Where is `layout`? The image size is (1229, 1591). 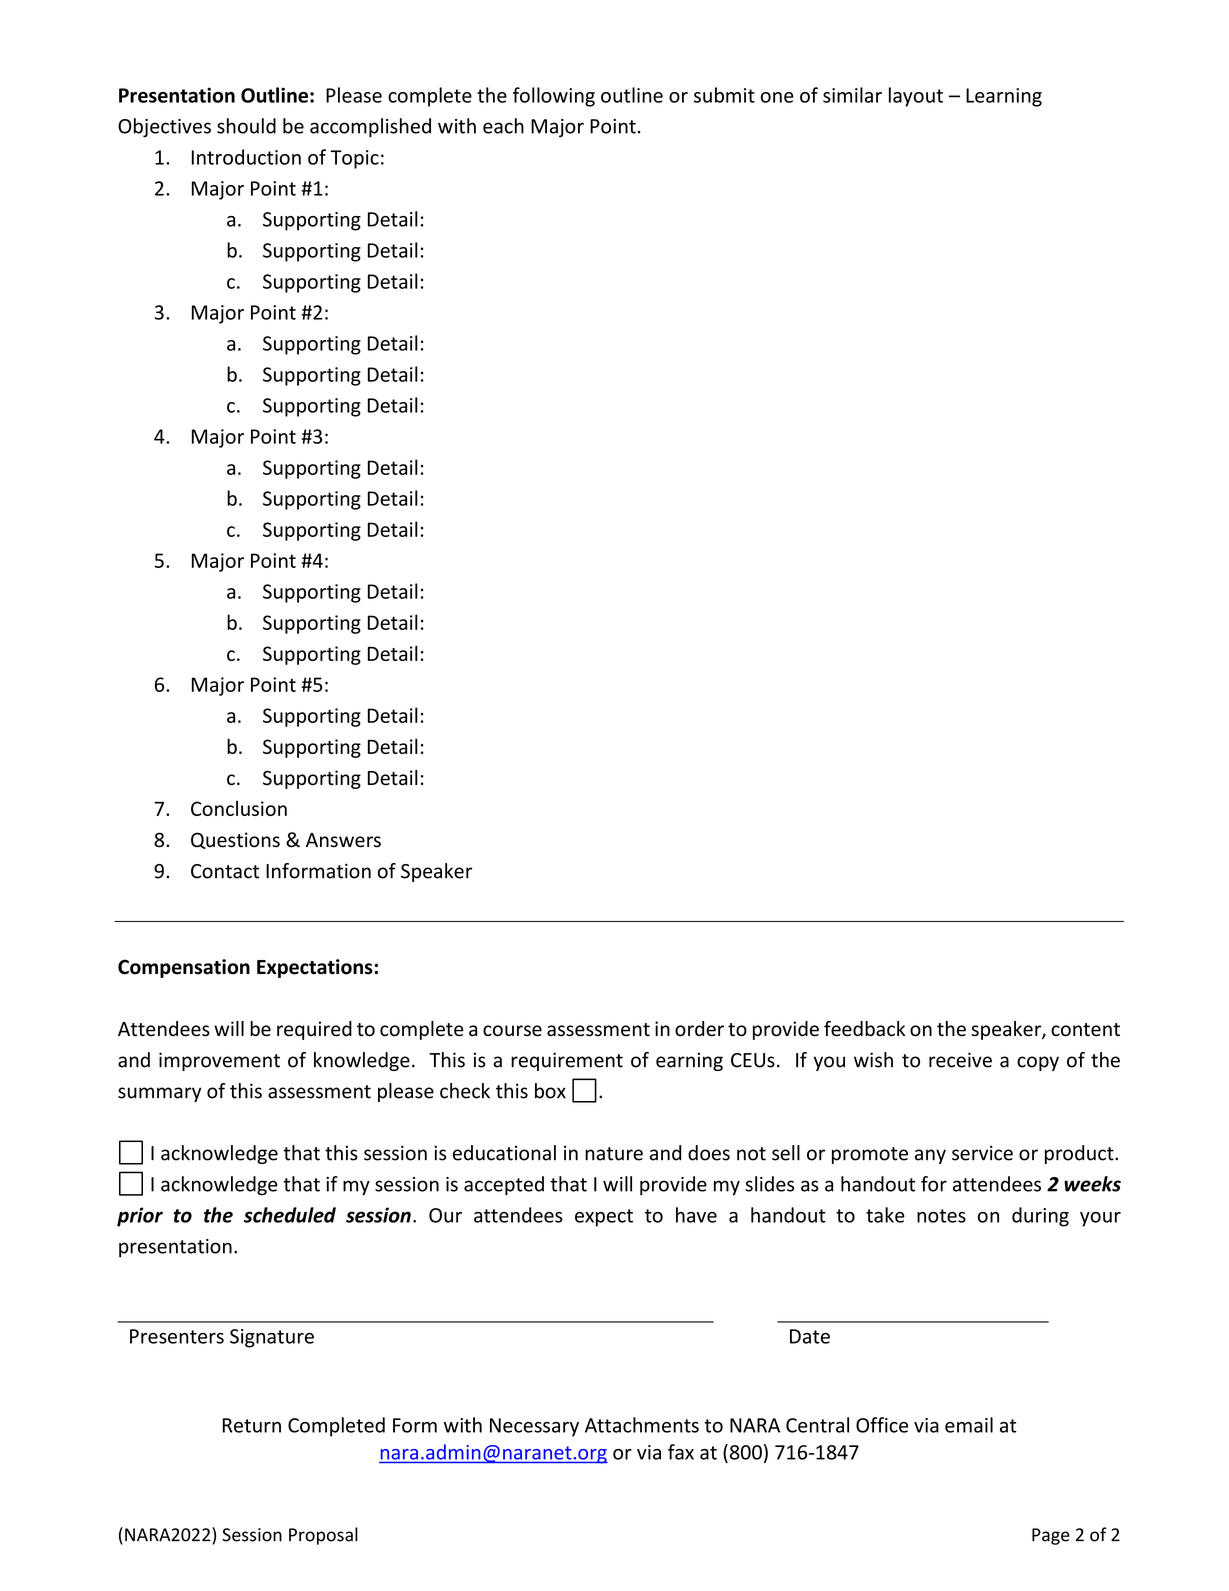 layout is located at coordinates (916, 97).
